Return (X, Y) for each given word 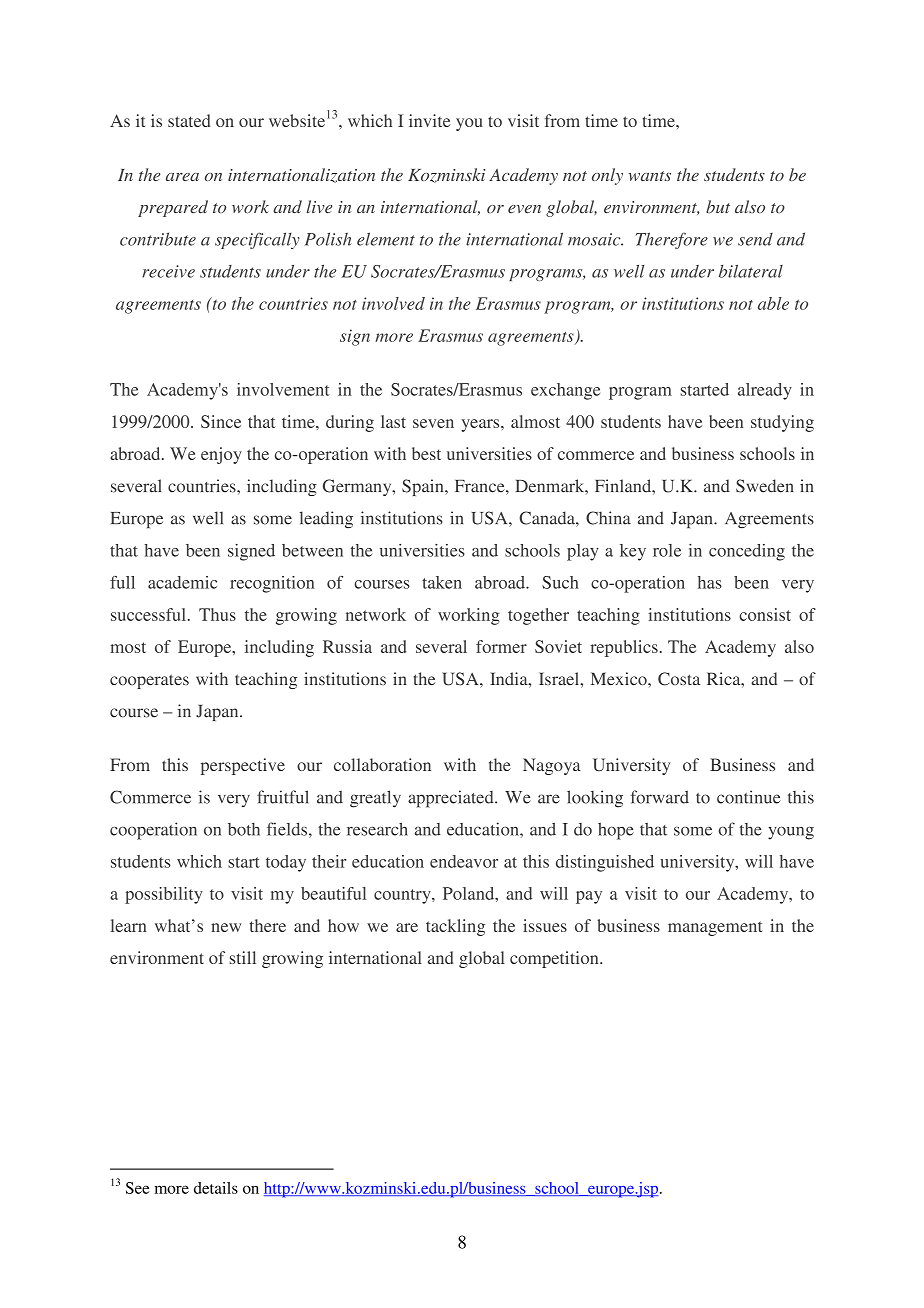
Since (221, 421)
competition (555, 959)
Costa (679, 679)
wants (650, 176)
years (481, 425)
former (501, 646)
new (226, 927)
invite (429, 120)
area (182, 177)
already (765, 391)
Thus (217, 614)
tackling (455, 927)
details (216, 1188)
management (715, 928)
